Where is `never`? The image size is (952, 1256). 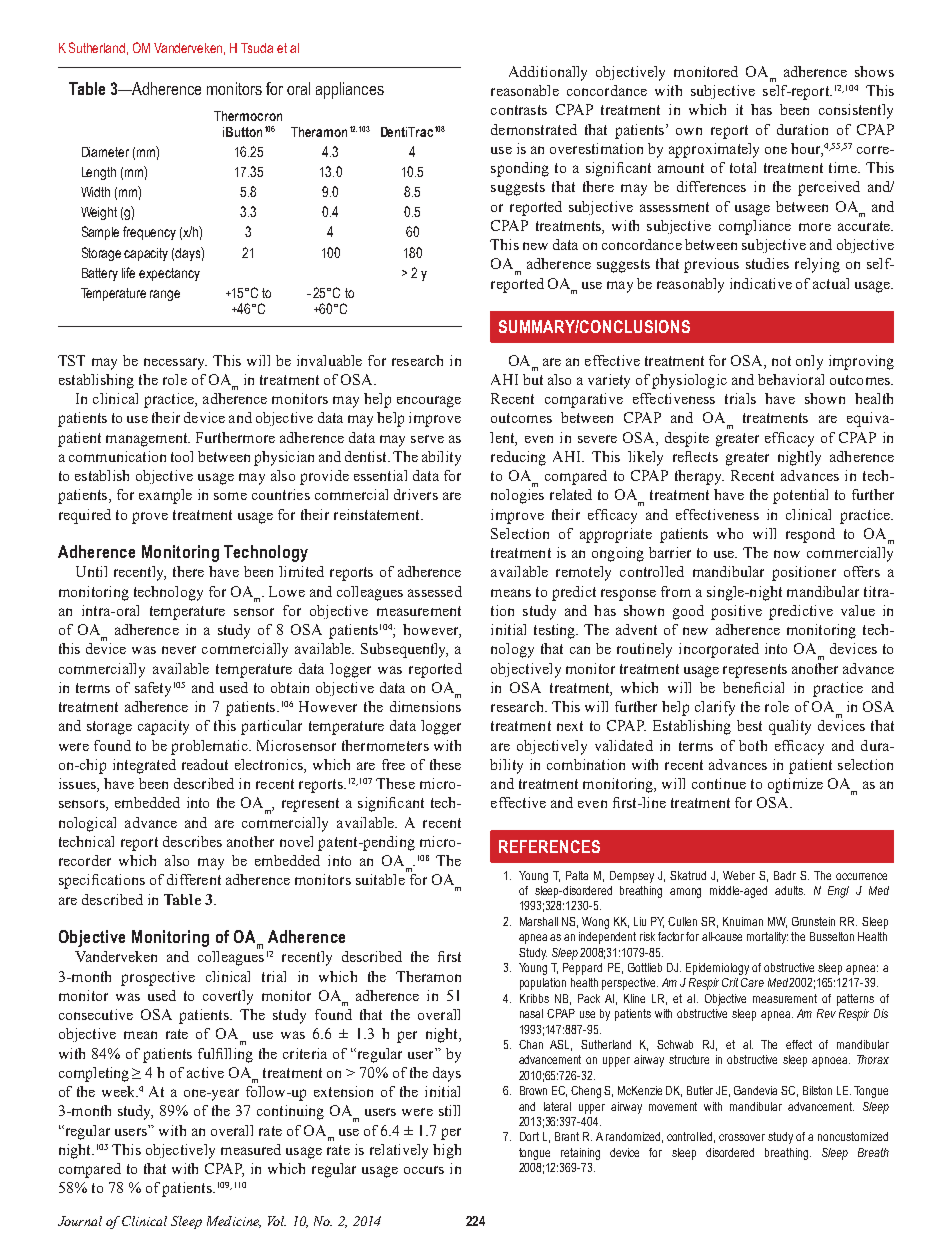
never is located at coordinates (179, 650).
